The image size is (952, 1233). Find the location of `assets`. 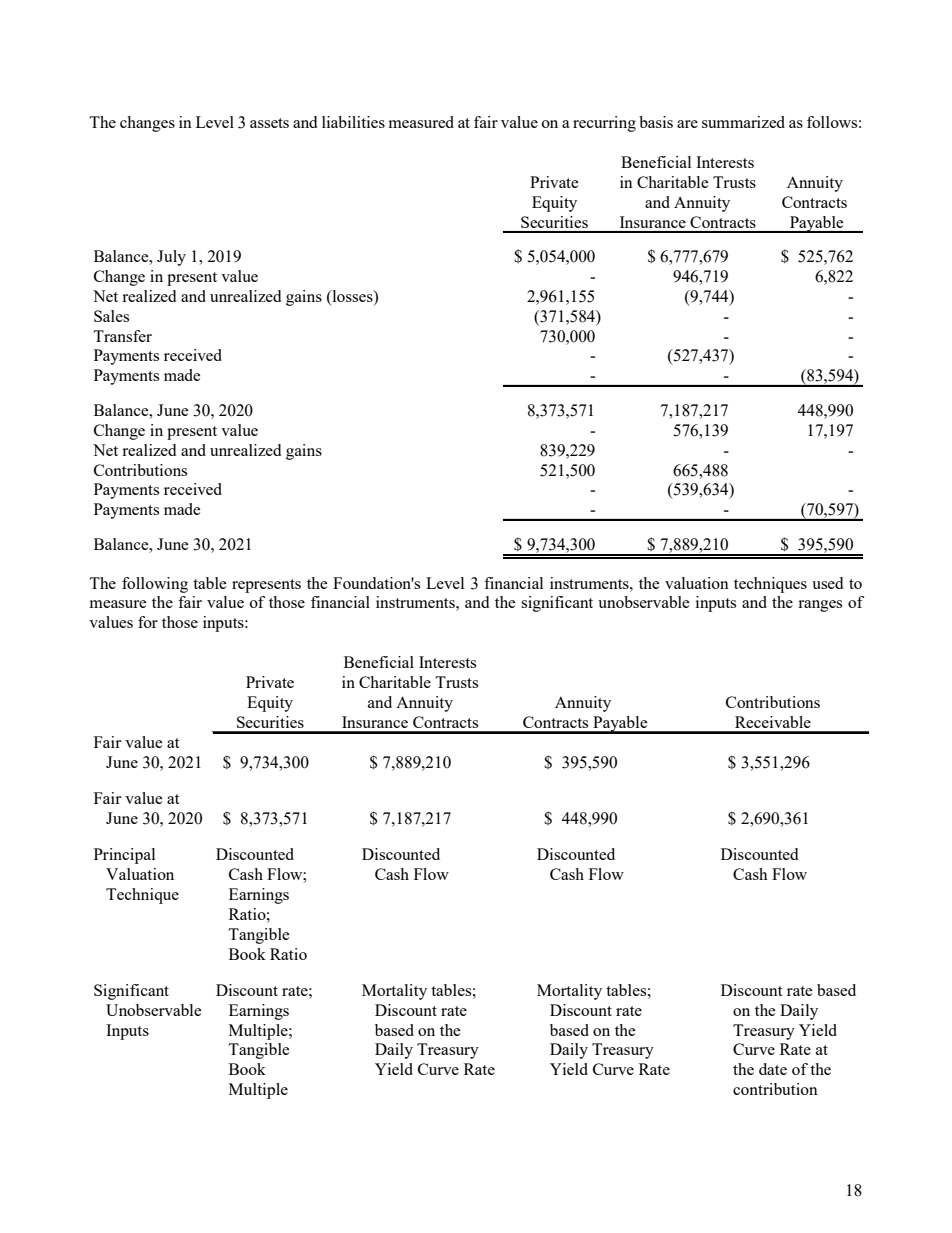

assets is located at coordinates (269, 123).
